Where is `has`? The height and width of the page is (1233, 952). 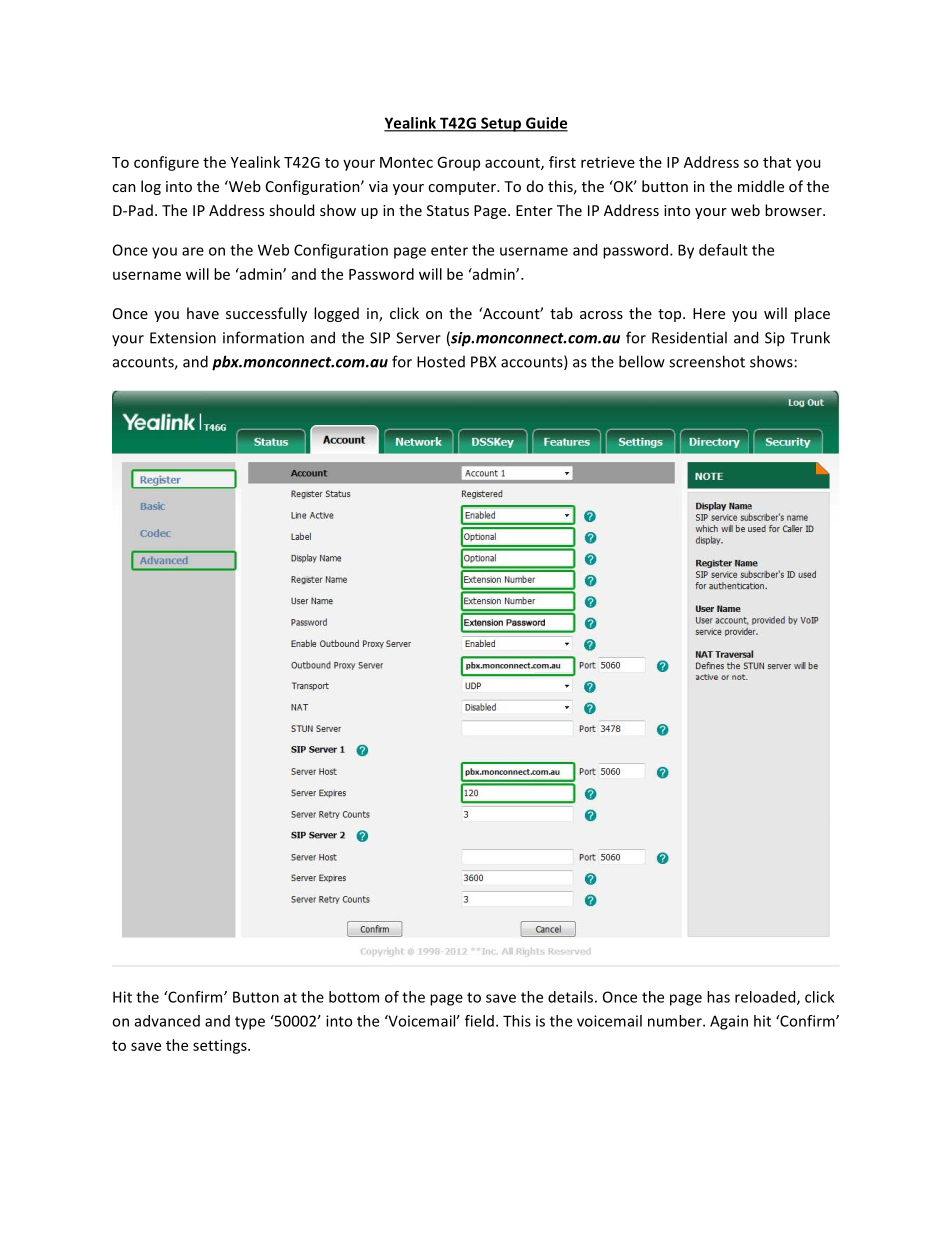
has is located at coordinates (718, 997).
